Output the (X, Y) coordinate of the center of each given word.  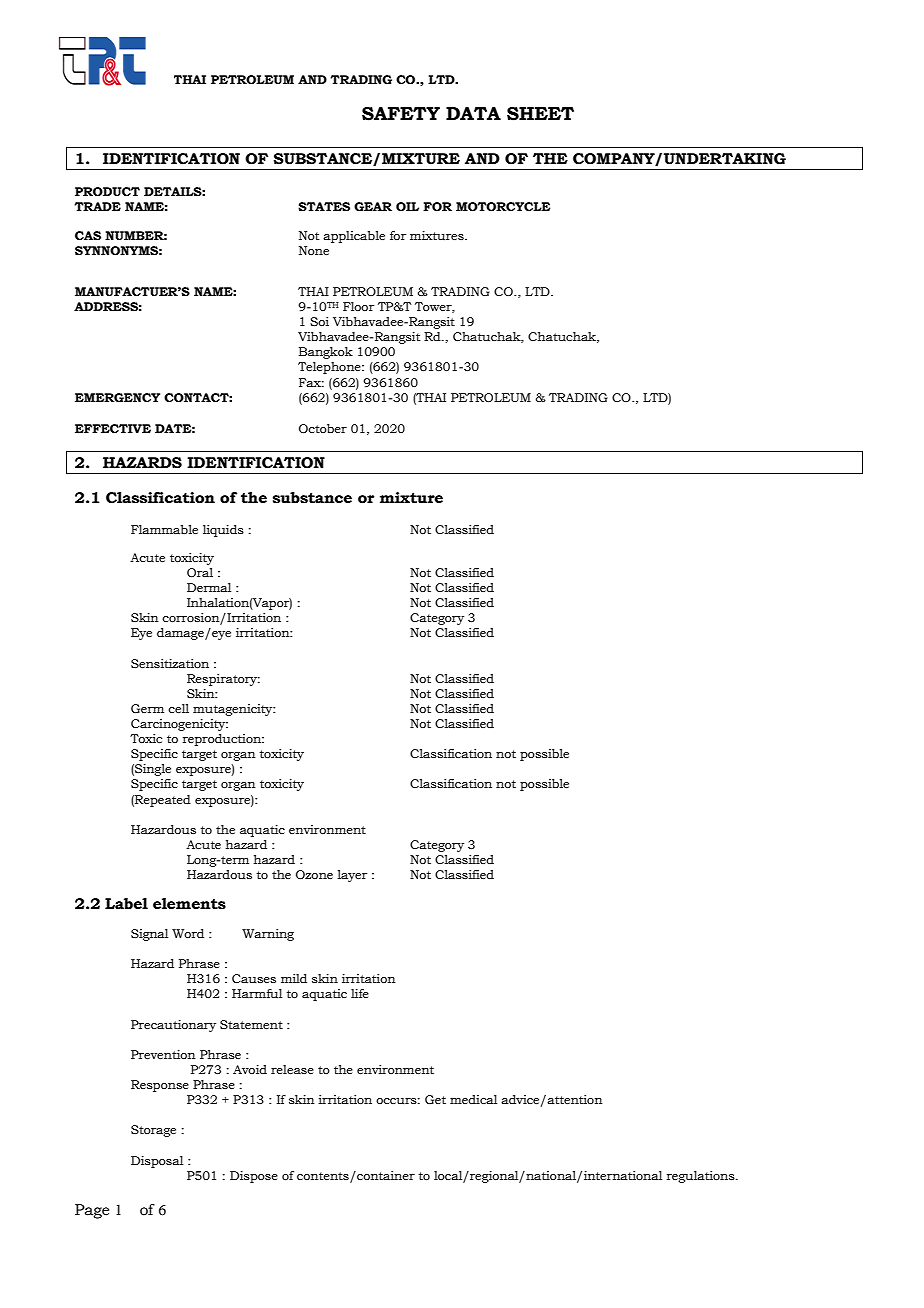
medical (473, 1099)
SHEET (540, 114)
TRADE (97, 206)
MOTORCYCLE (503, 206)
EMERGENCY (117, 397)
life (360, 993)
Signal (149, 935)
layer (352, 876)
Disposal (157, 1162)
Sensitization (170, 663)
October (323, 428)
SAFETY (401, 114)
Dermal (209, 587)
